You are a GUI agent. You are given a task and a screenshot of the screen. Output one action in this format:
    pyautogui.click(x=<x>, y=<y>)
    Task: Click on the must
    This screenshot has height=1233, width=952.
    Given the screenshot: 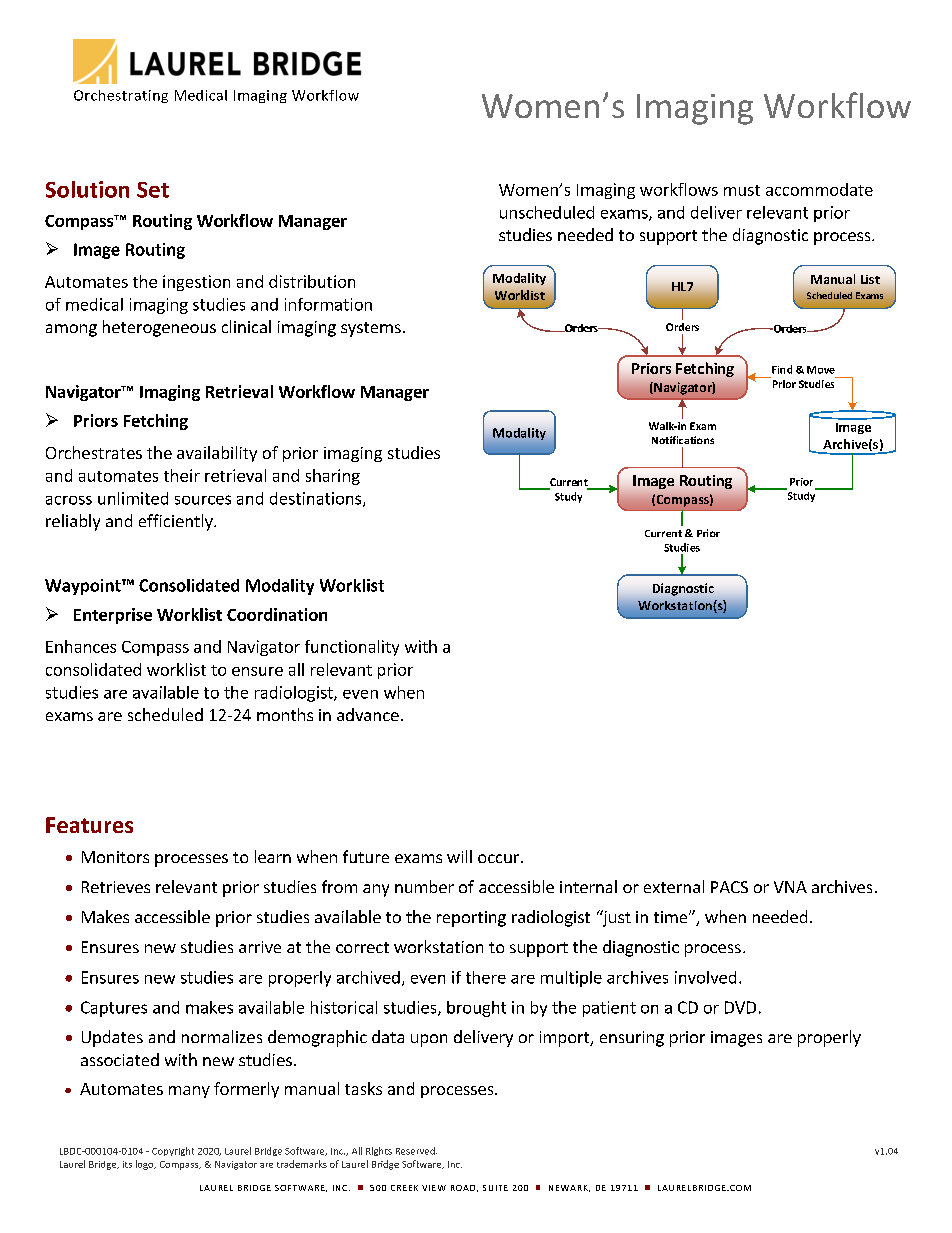 What is the action you would take?
    pyautogui.click(x=742, y=190)
